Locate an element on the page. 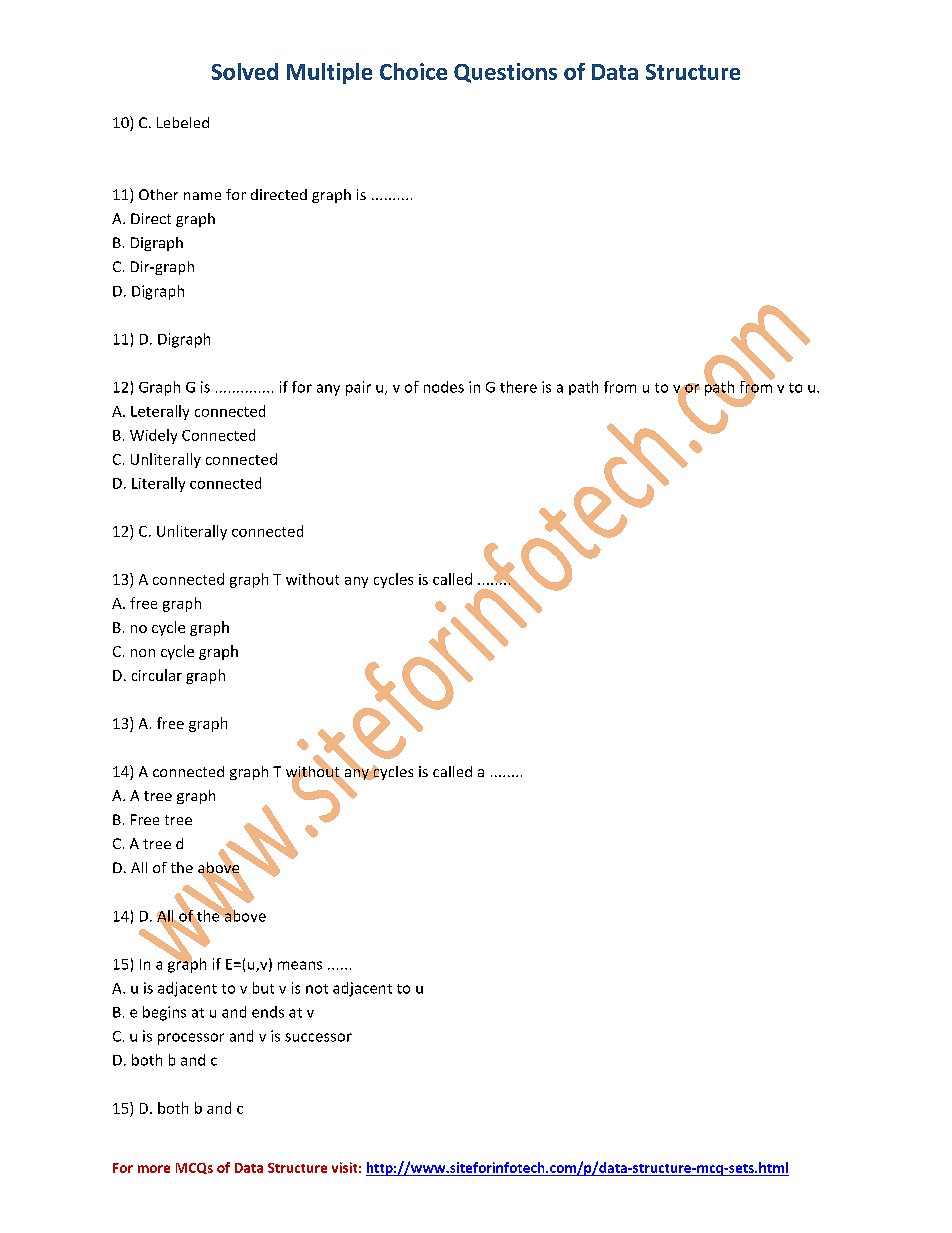 Image resolution: width=952 pixels, height=1233 pixels. more is located at coordinates (154, 1169).
